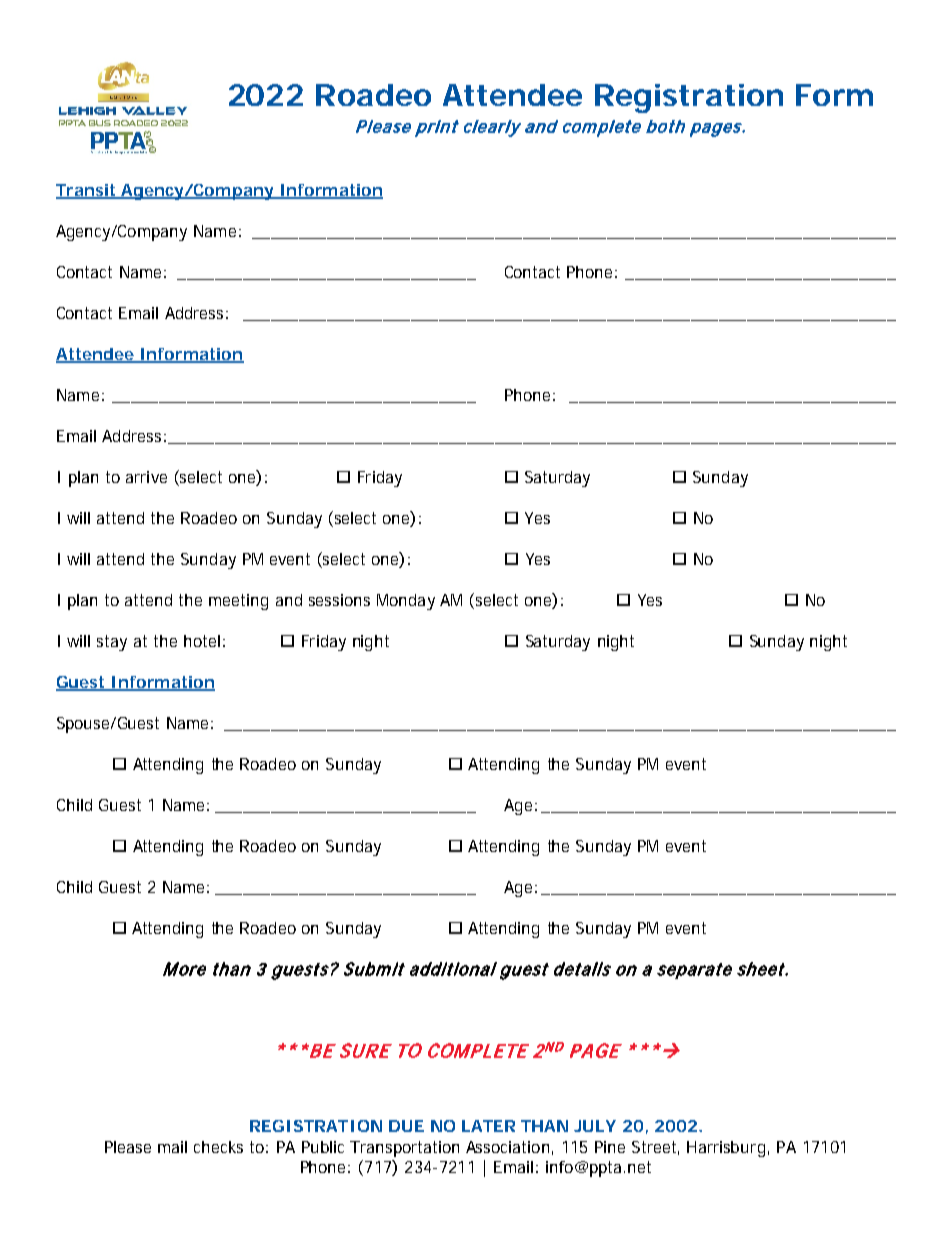 The width and height of the page is (952, 1233). What do you see at coordinates (202, 641) in the page?
I see `hotel` at bounding box center [202, 641].
